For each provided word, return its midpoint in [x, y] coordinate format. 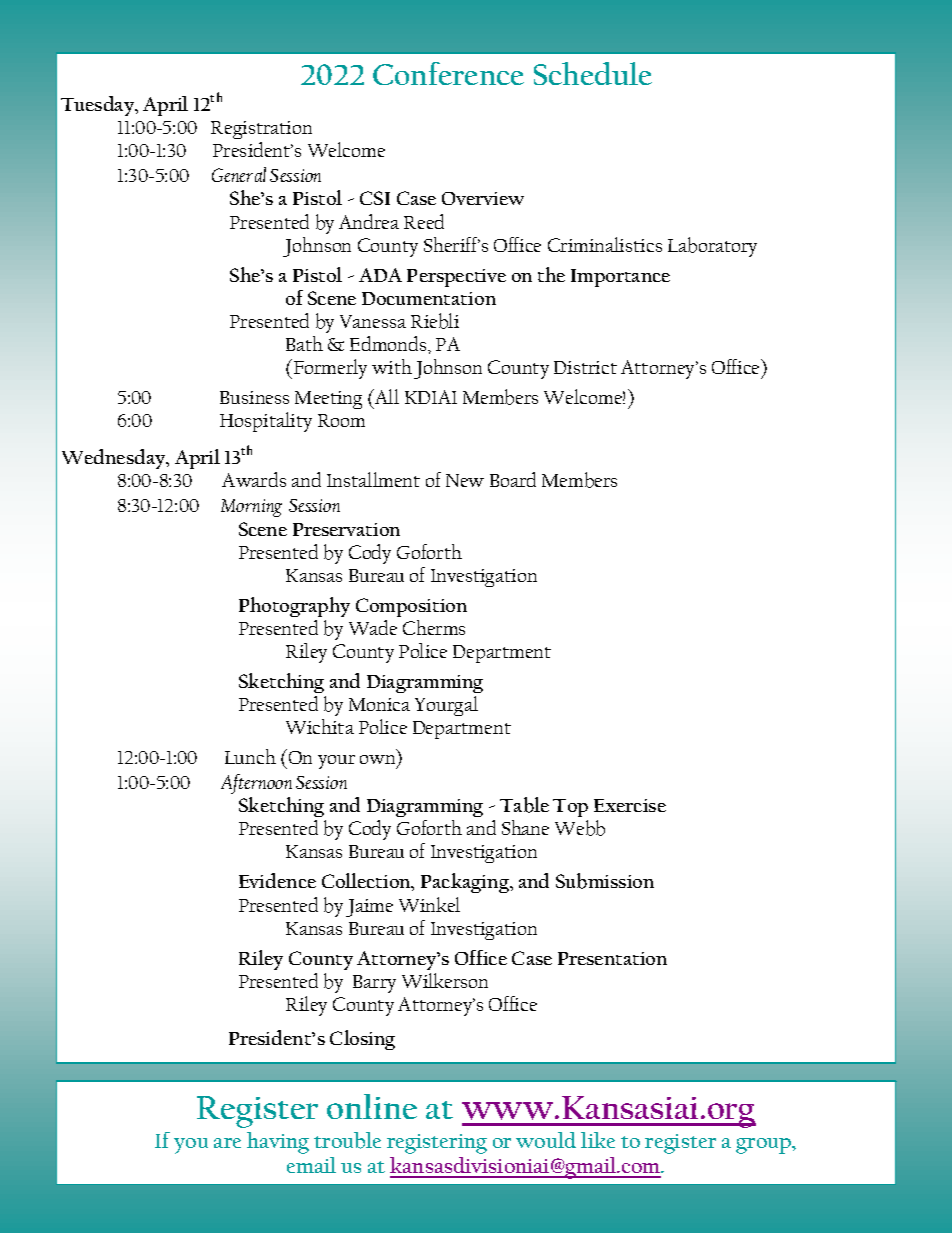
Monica [379, 704]
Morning [251, 508]
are [227, 1143]
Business [254, 397]
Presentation [612, 958]
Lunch [250, 756]
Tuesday [99, 106]
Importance [620, 278]
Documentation [429, 298]
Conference [448, 73]
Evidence [277, 880]
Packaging [466, 883]
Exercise [630, 805]
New [465, 480]
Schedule [593, 73]
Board [513, 479]
